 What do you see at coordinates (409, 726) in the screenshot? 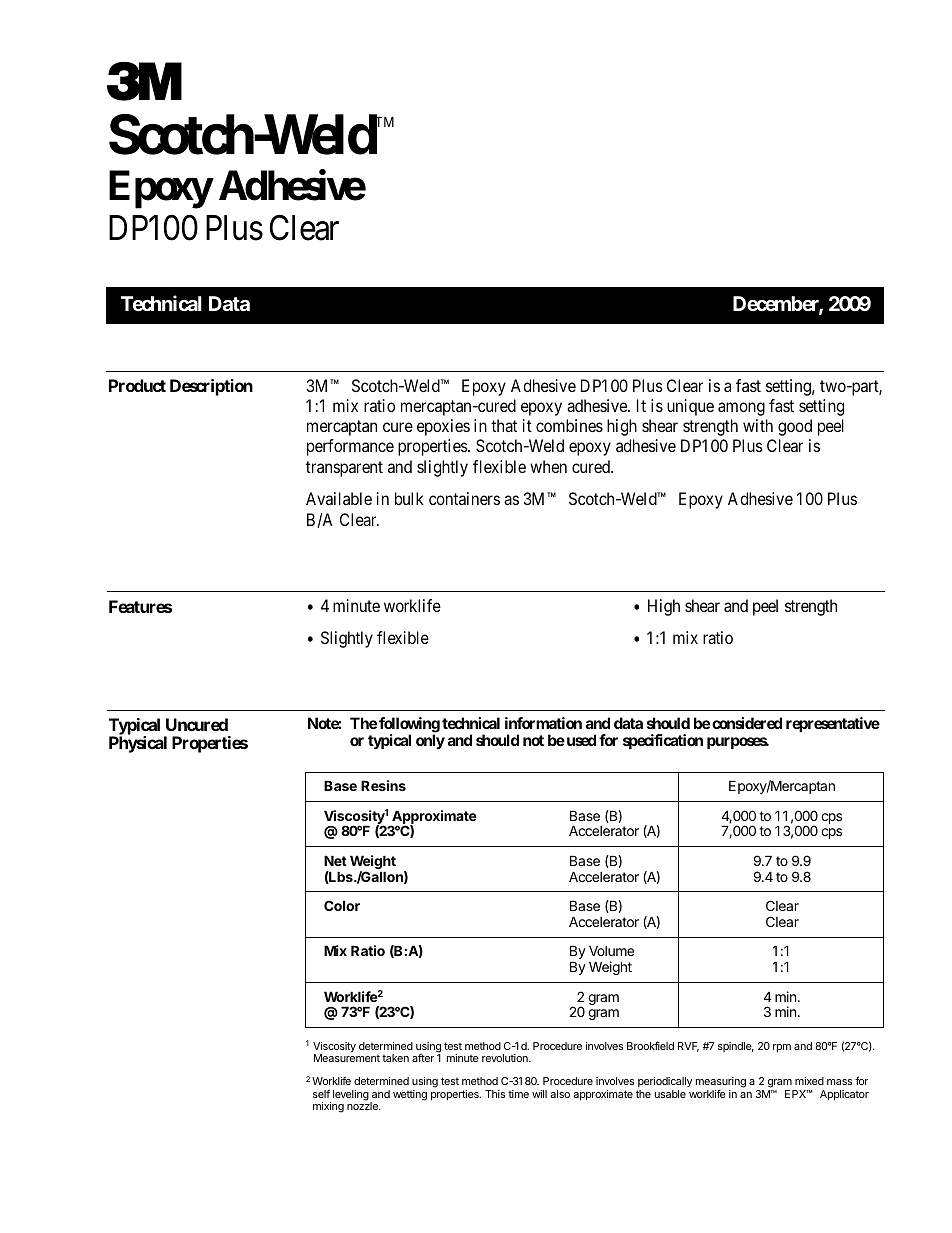
I see `following` at bounding box center [409, 726].
